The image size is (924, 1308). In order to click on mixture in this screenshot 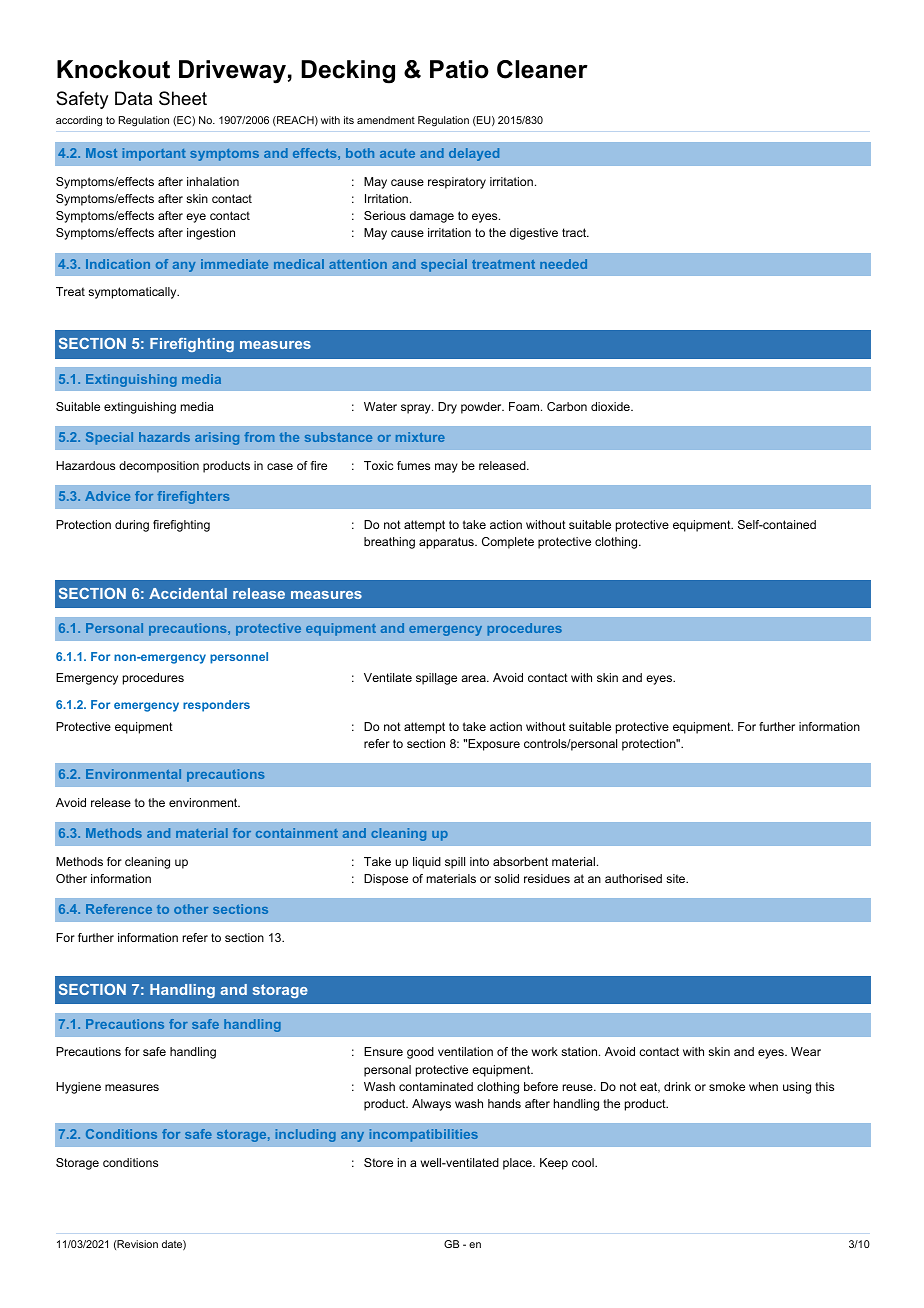, I will do `click(420, 437)`.
